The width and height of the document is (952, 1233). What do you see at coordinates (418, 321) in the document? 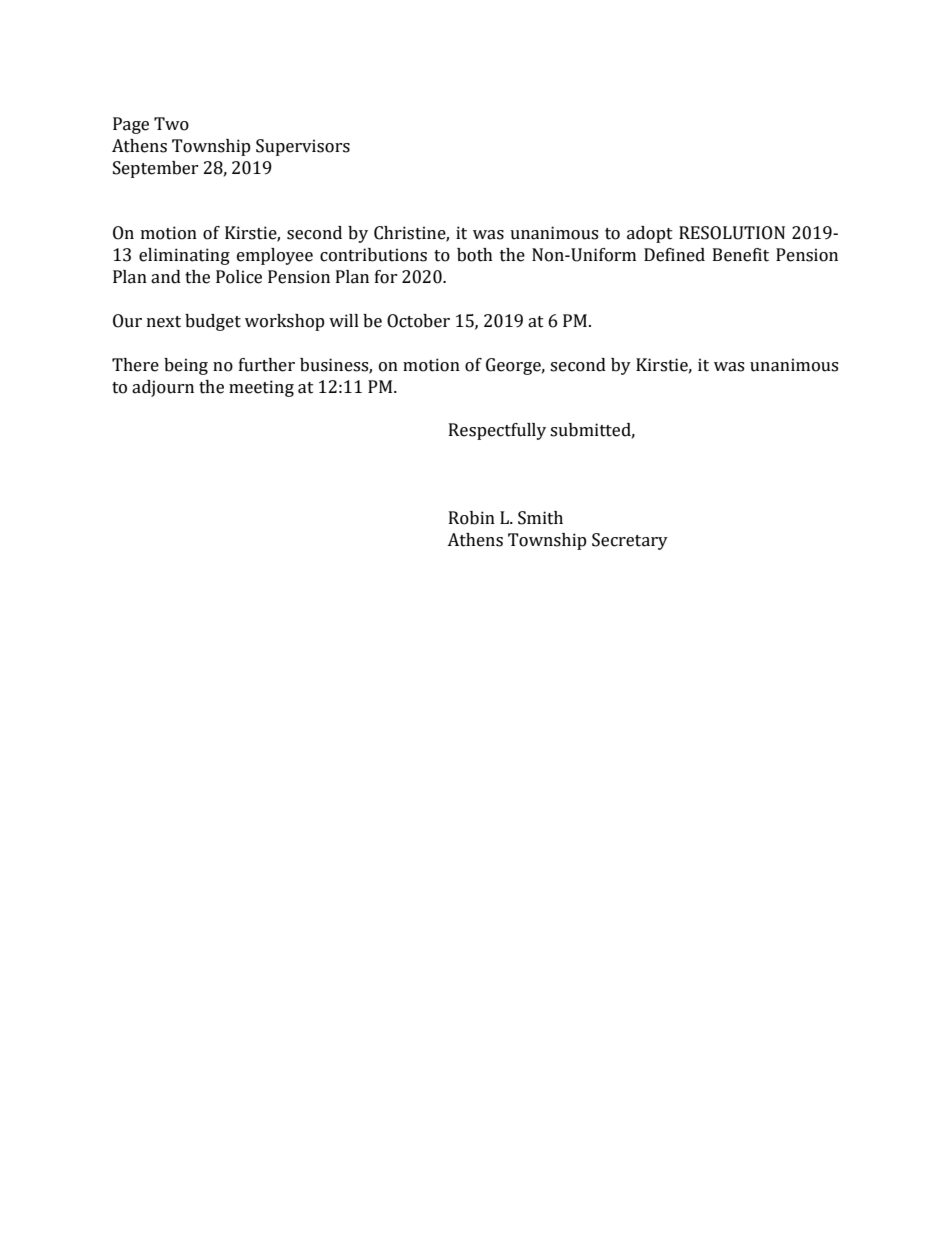
I see `October` at bounding box center [418, 321].
